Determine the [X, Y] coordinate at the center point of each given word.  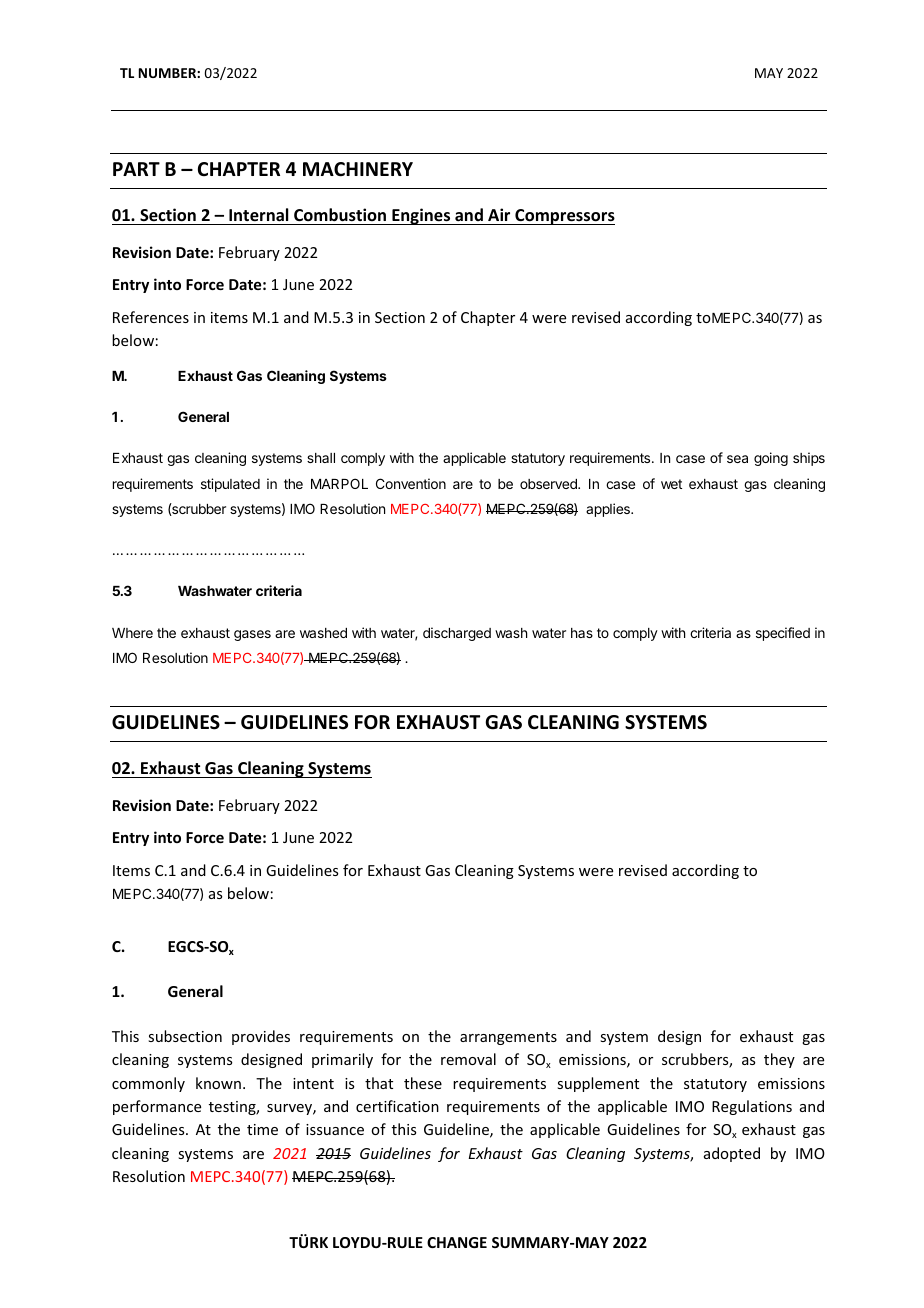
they [779, 1060]
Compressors [564, 217]
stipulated [230, 485]
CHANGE [457, 1242]
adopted [732, 1154]
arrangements [508, 1038]
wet [671, 484]
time [262, 1129]
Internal [258, 215]
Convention [411, 483]
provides [261, 1037]
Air [499, 214]
